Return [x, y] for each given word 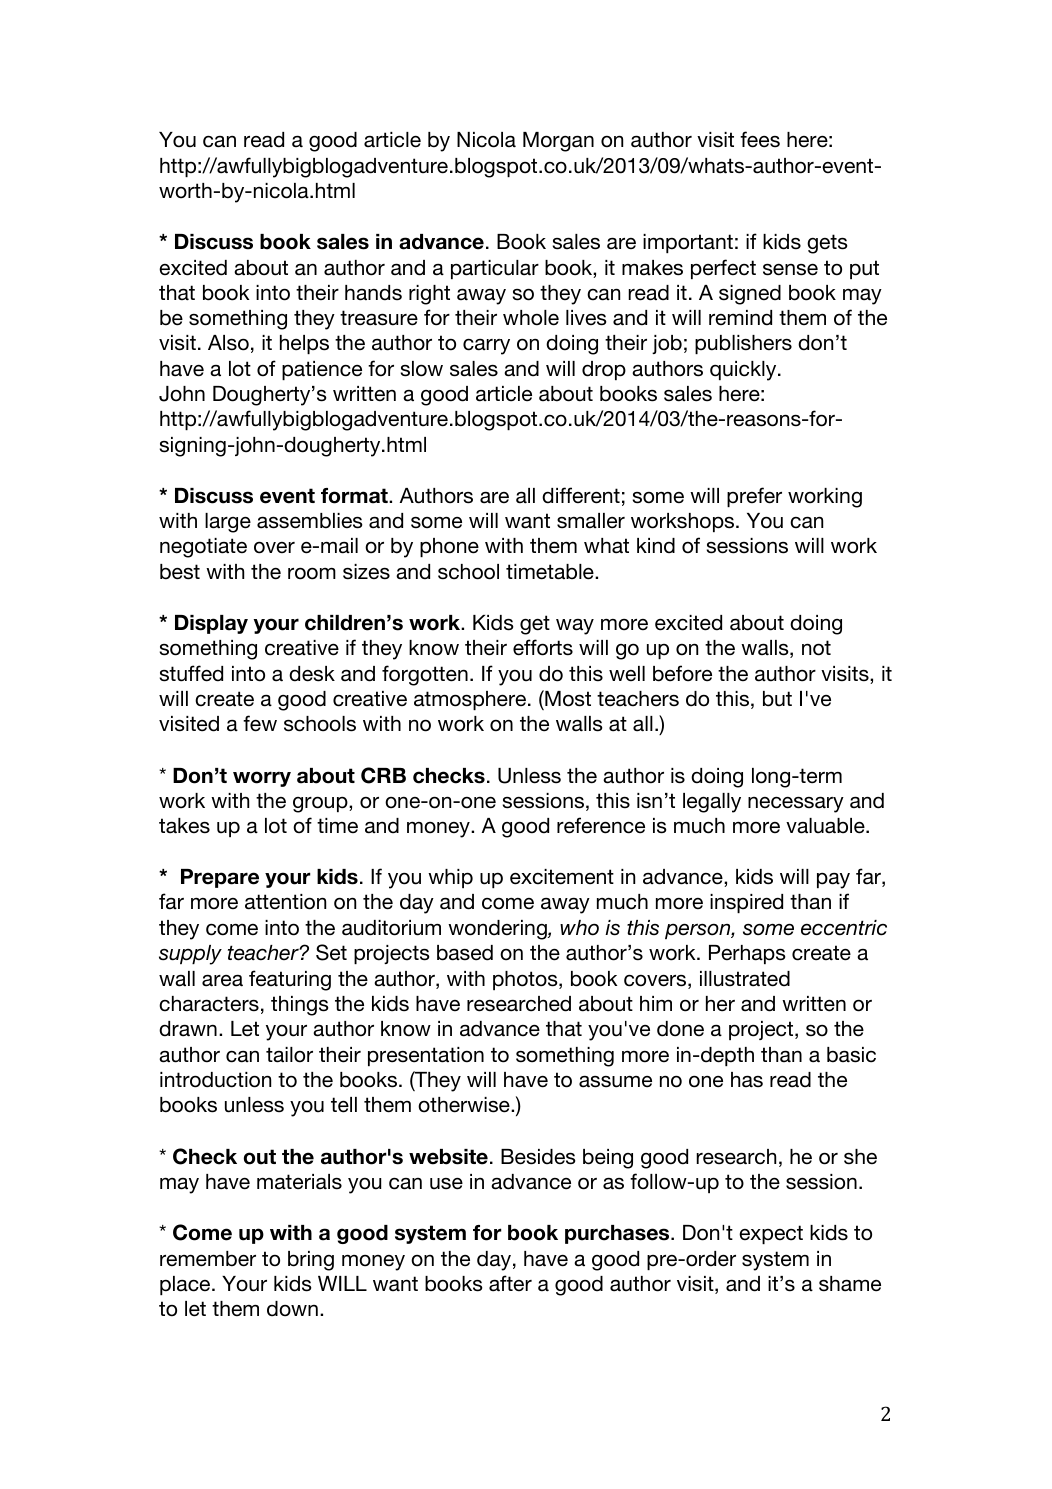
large [228, 523]
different [581, 495]
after [510, 1283]
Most [567, 698]
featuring [290, 980]
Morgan [558, 142]
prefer [754, 497]
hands [373, 293]
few [260, 723]
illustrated [745, 979]
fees [760, 139]
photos [526, 980]
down [292, 1309]
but [777, 699]
